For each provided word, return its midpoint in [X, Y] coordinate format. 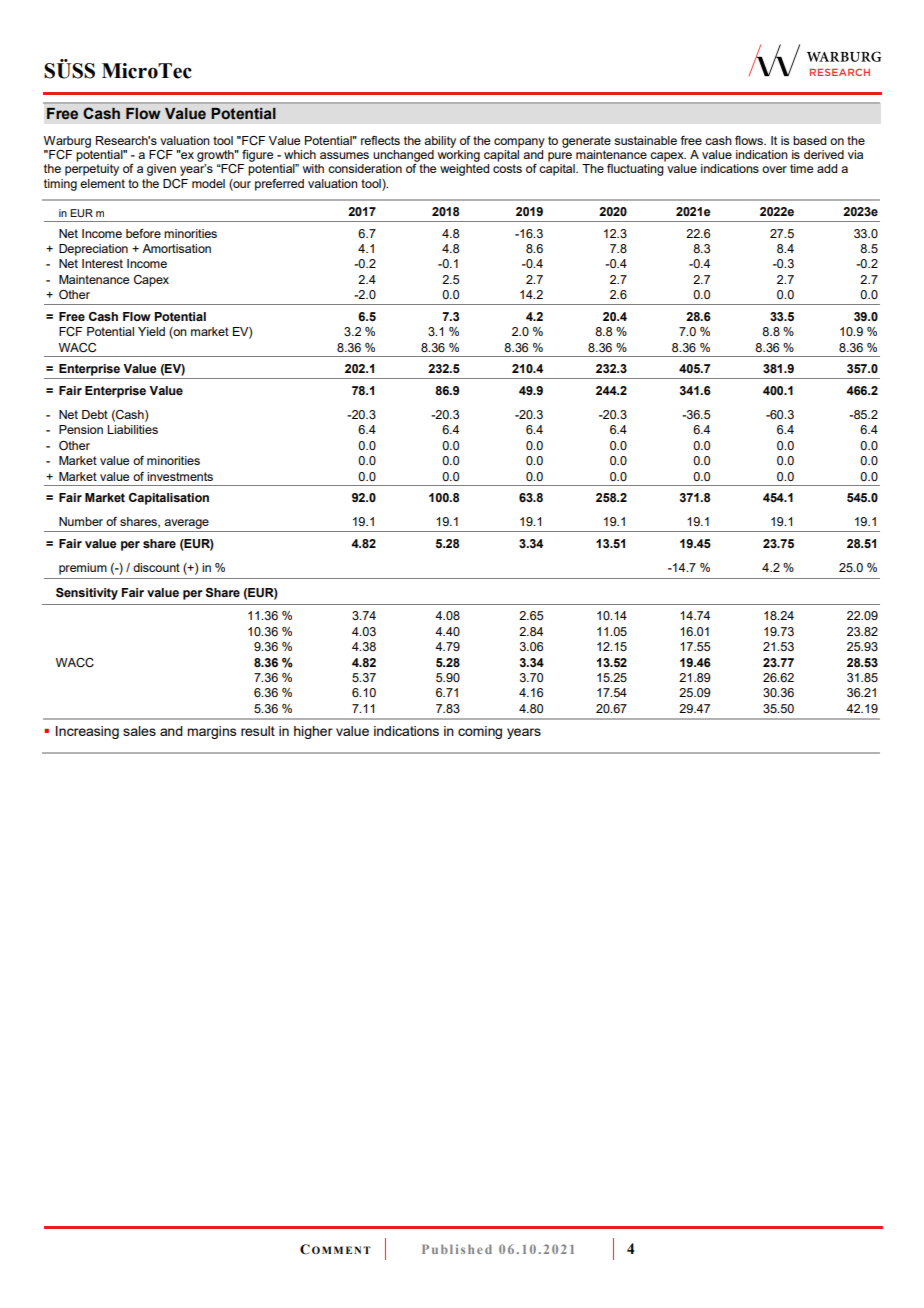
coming [480, 732]
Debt [95, 414]
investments [180, 476]
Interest [102, 263]
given [161, 170]
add [827, 168]
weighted [464, 170]
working [459, 154]
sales [139, 731]
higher [313, 732]
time [801, 168]
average [186, 524]
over [774, 169]
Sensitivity [87, 594]
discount [156, 567]
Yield [151, 331]
